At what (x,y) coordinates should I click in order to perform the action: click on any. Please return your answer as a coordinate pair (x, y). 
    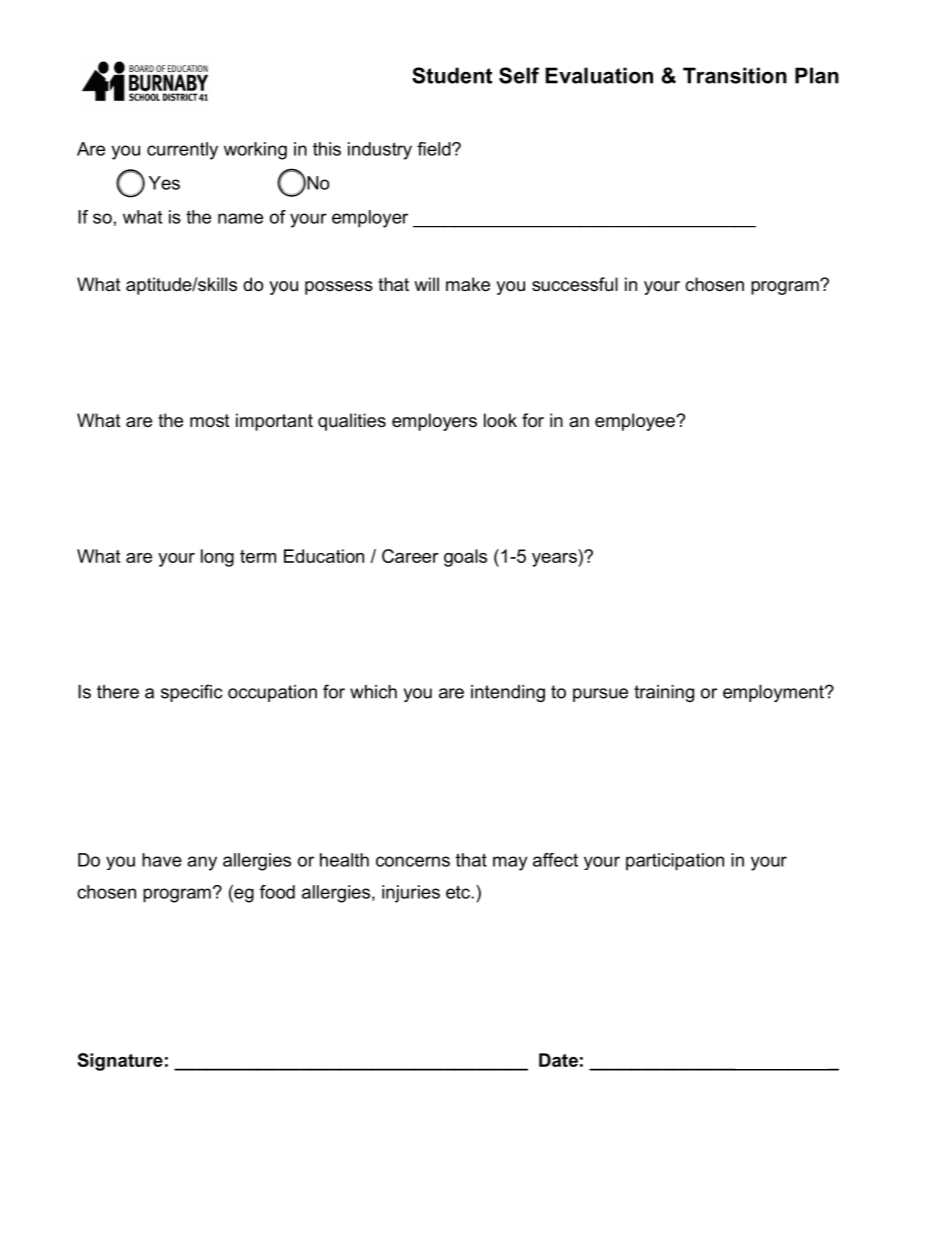
    Looking at the image, I should click on (202, 863).
